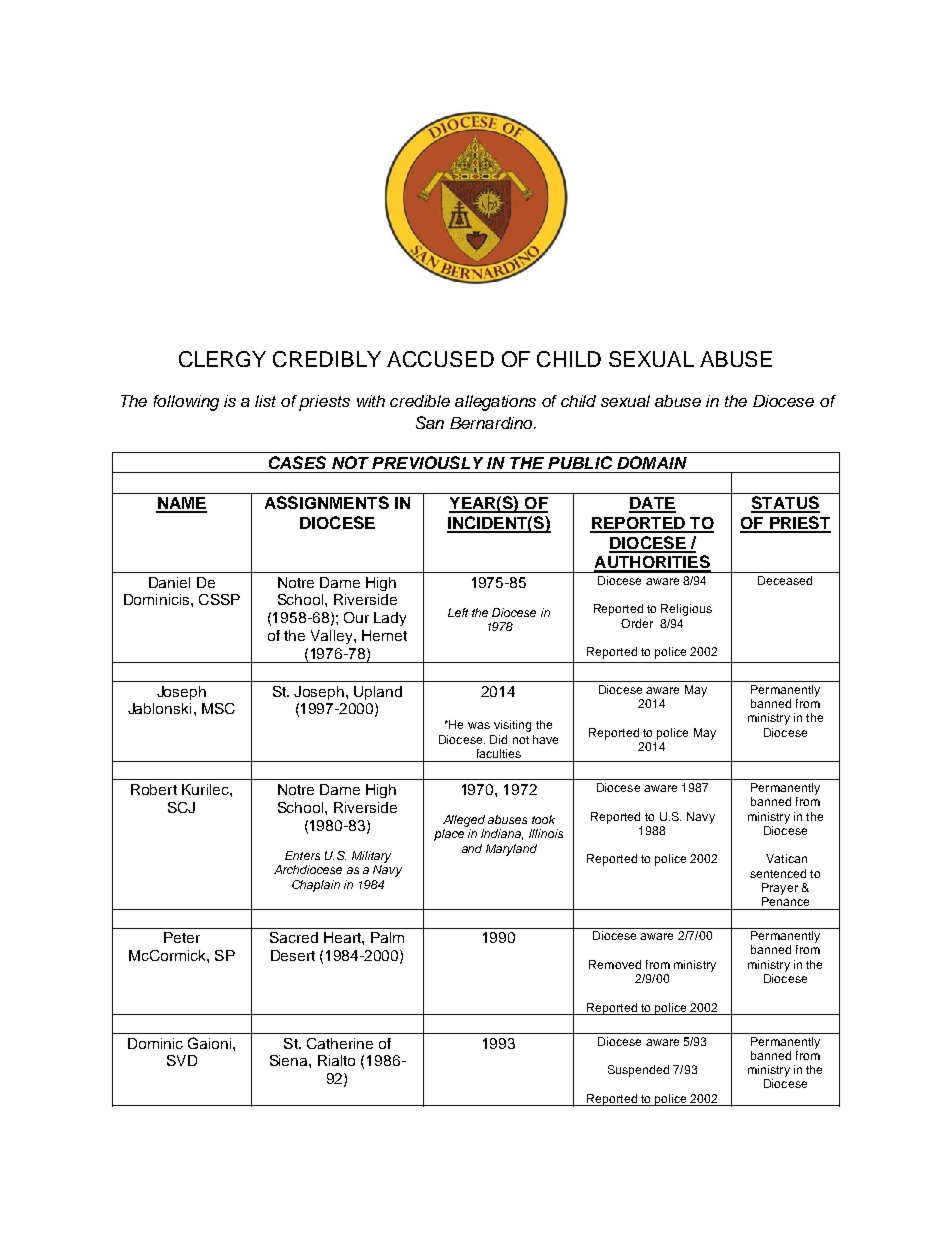  Describe the element at coordinates (495, 403) in the document. I see `allegations` at that location.
